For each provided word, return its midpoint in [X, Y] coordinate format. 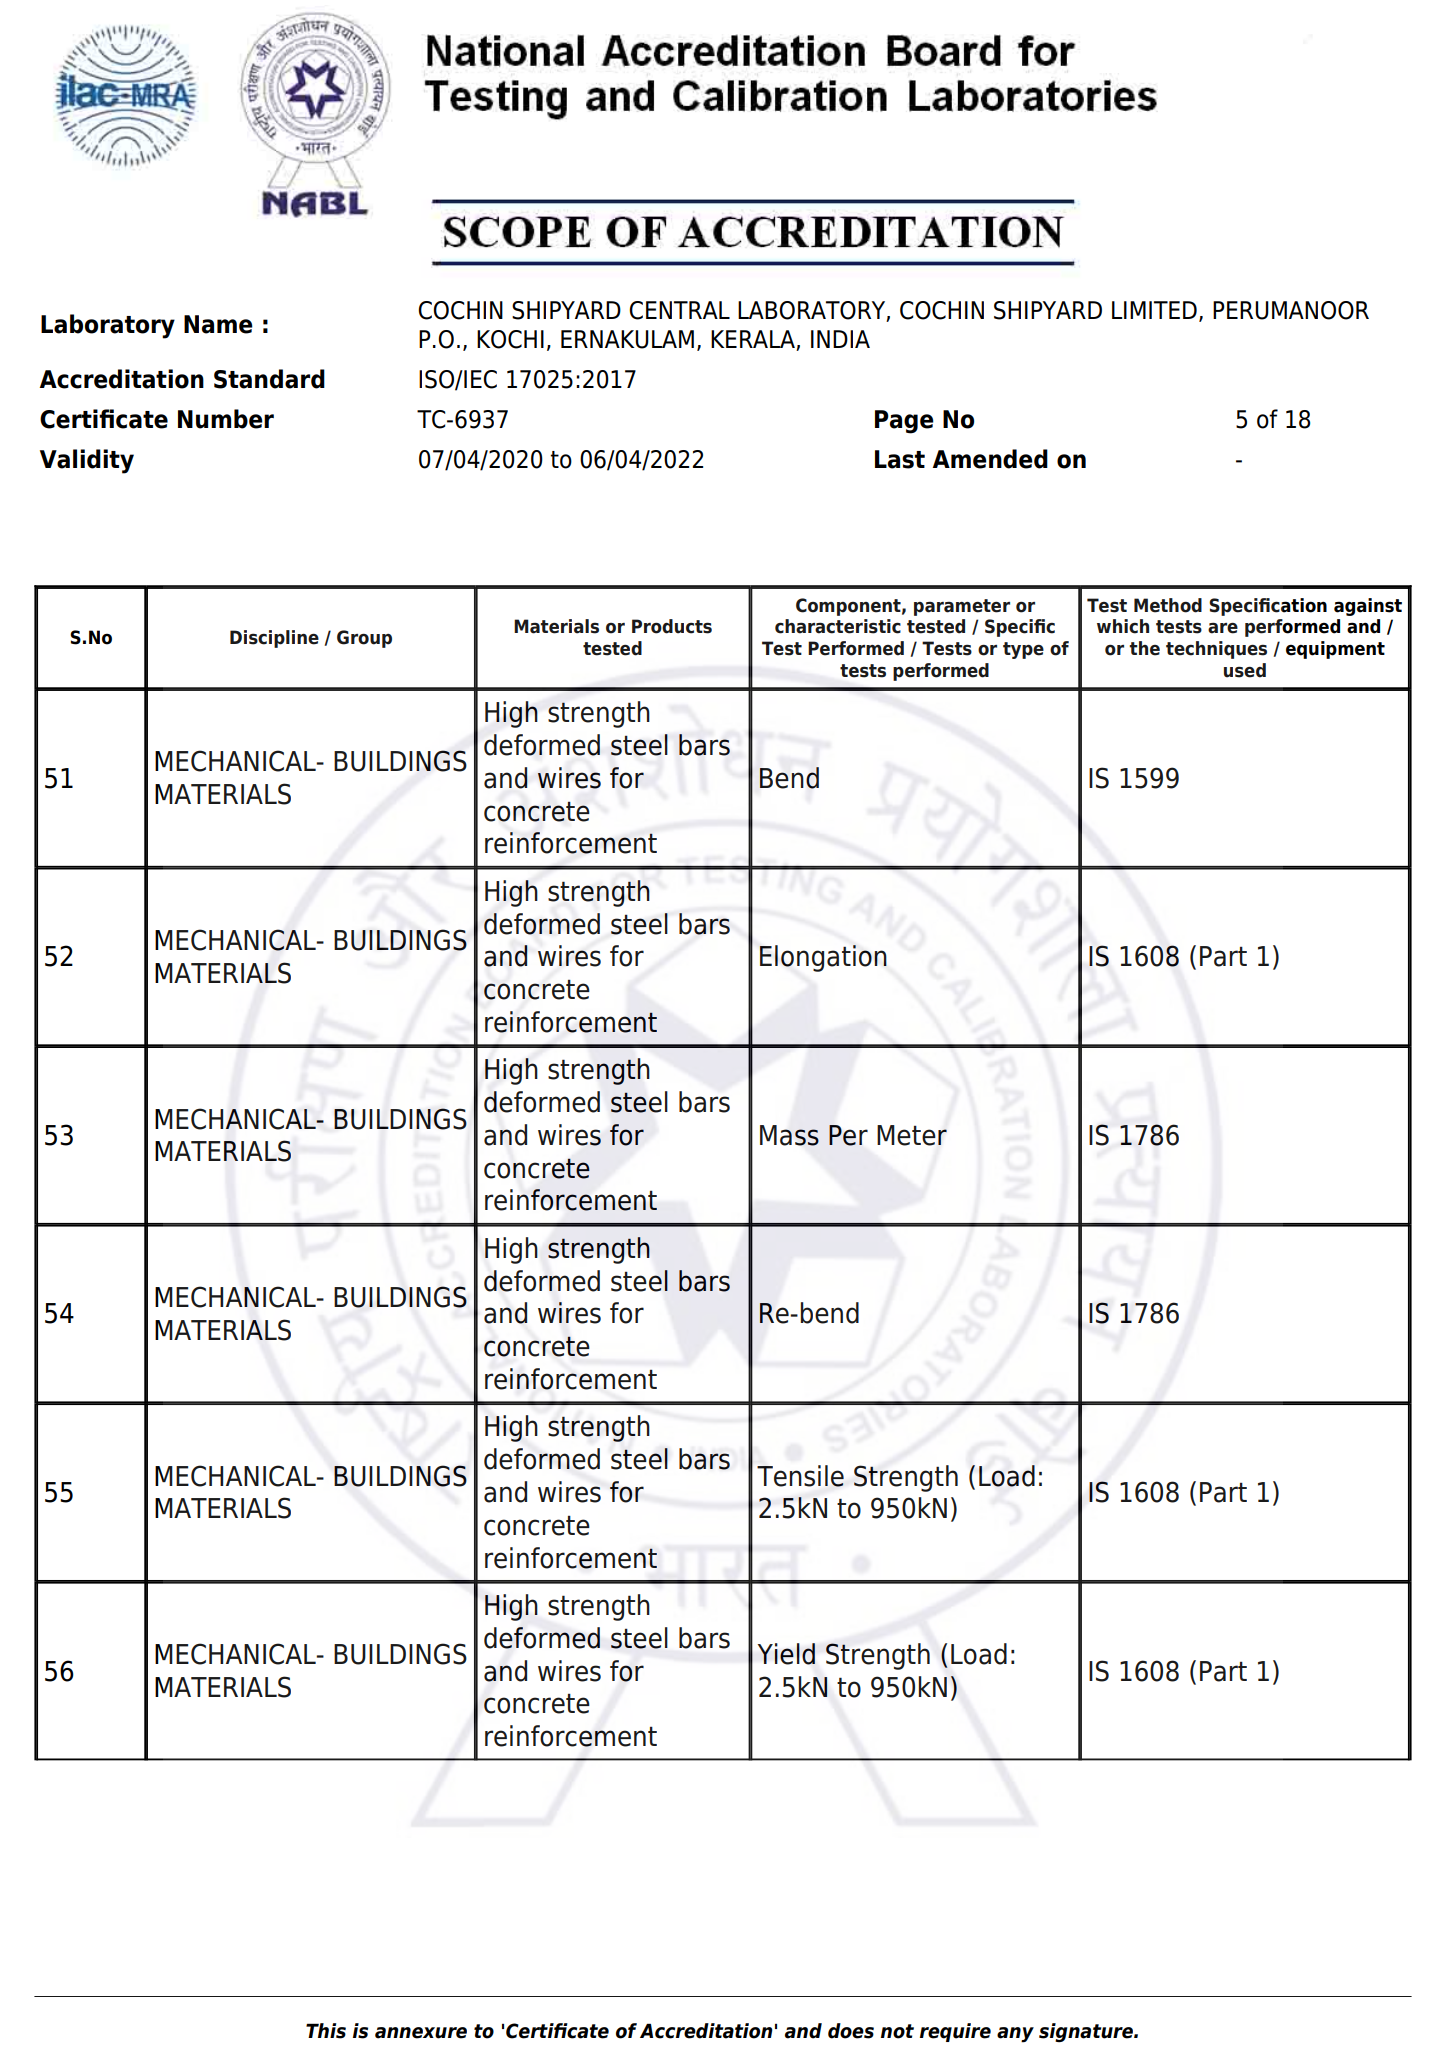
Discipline [274, 639]
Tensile [800, 1476]
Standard [269, 379]
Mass [789, 1135]
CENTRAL [679, 310]
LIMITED [1154, 310]
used [1245, 670]
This [326, 2031]
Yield [786, 1654]
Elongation [823, 958]
